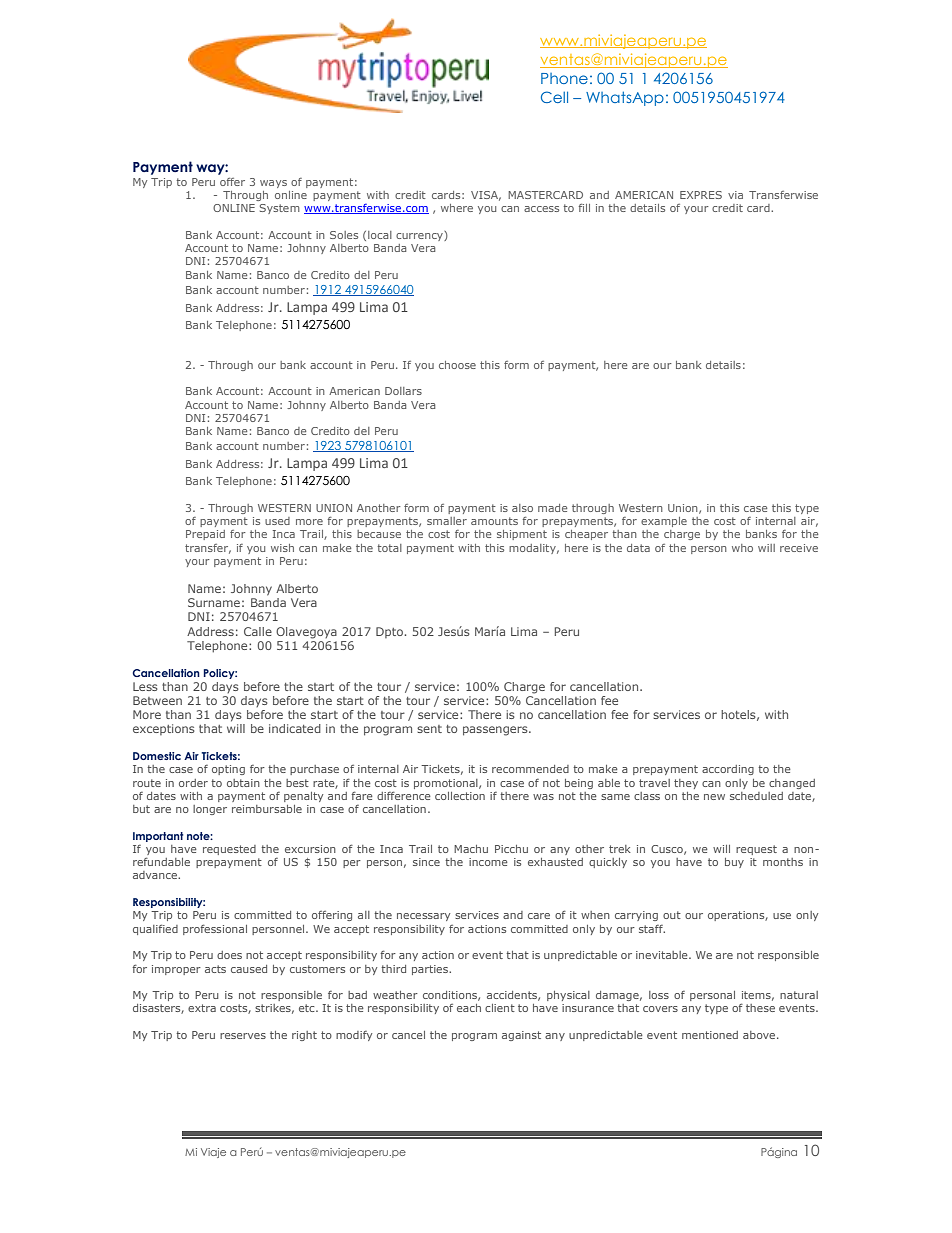 This page has height=1233, width=952. I want to click on fill, so click(584, 208).
